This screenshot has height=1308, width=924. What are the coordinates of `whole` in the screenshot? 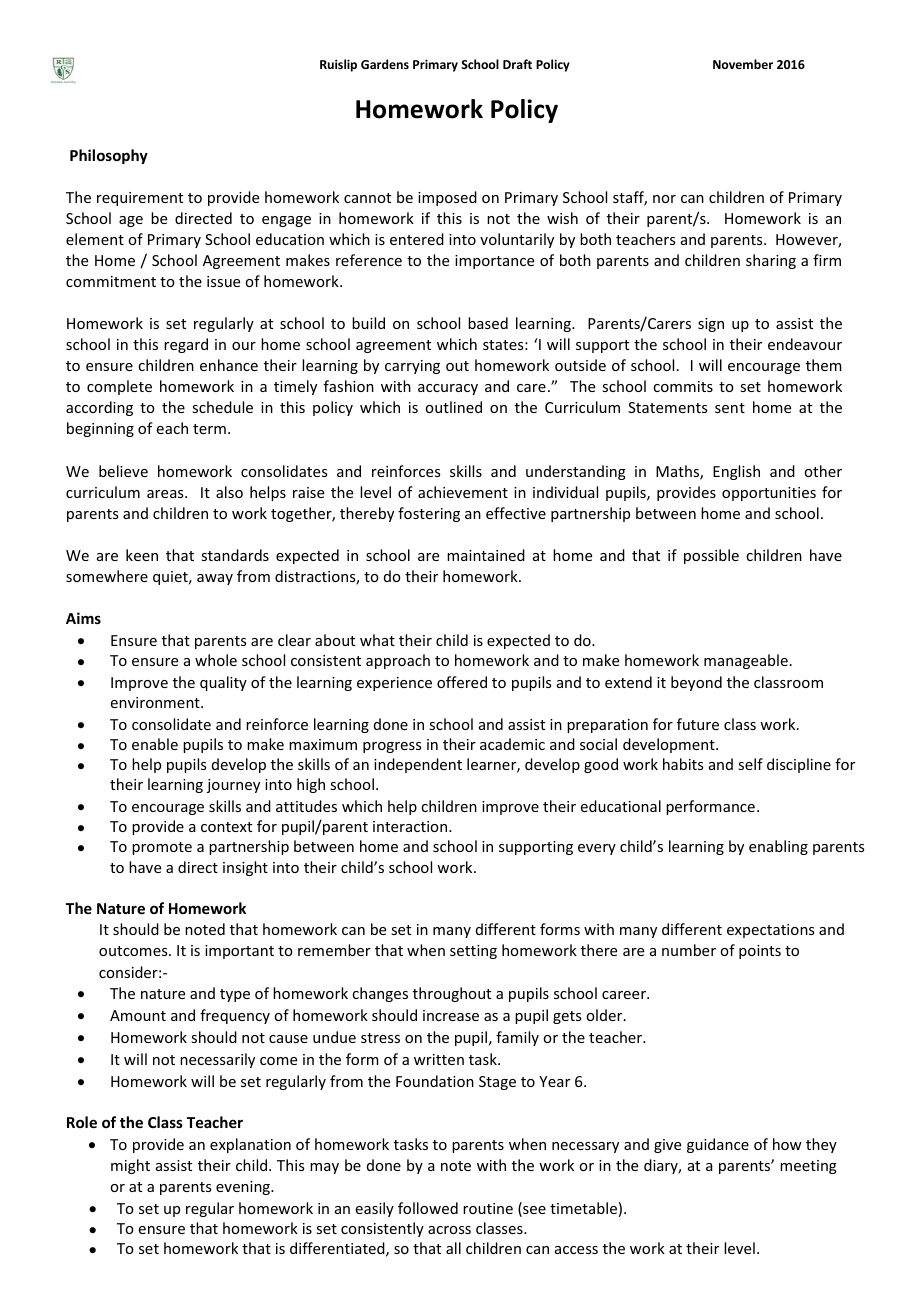 It's located at (216, 660).
